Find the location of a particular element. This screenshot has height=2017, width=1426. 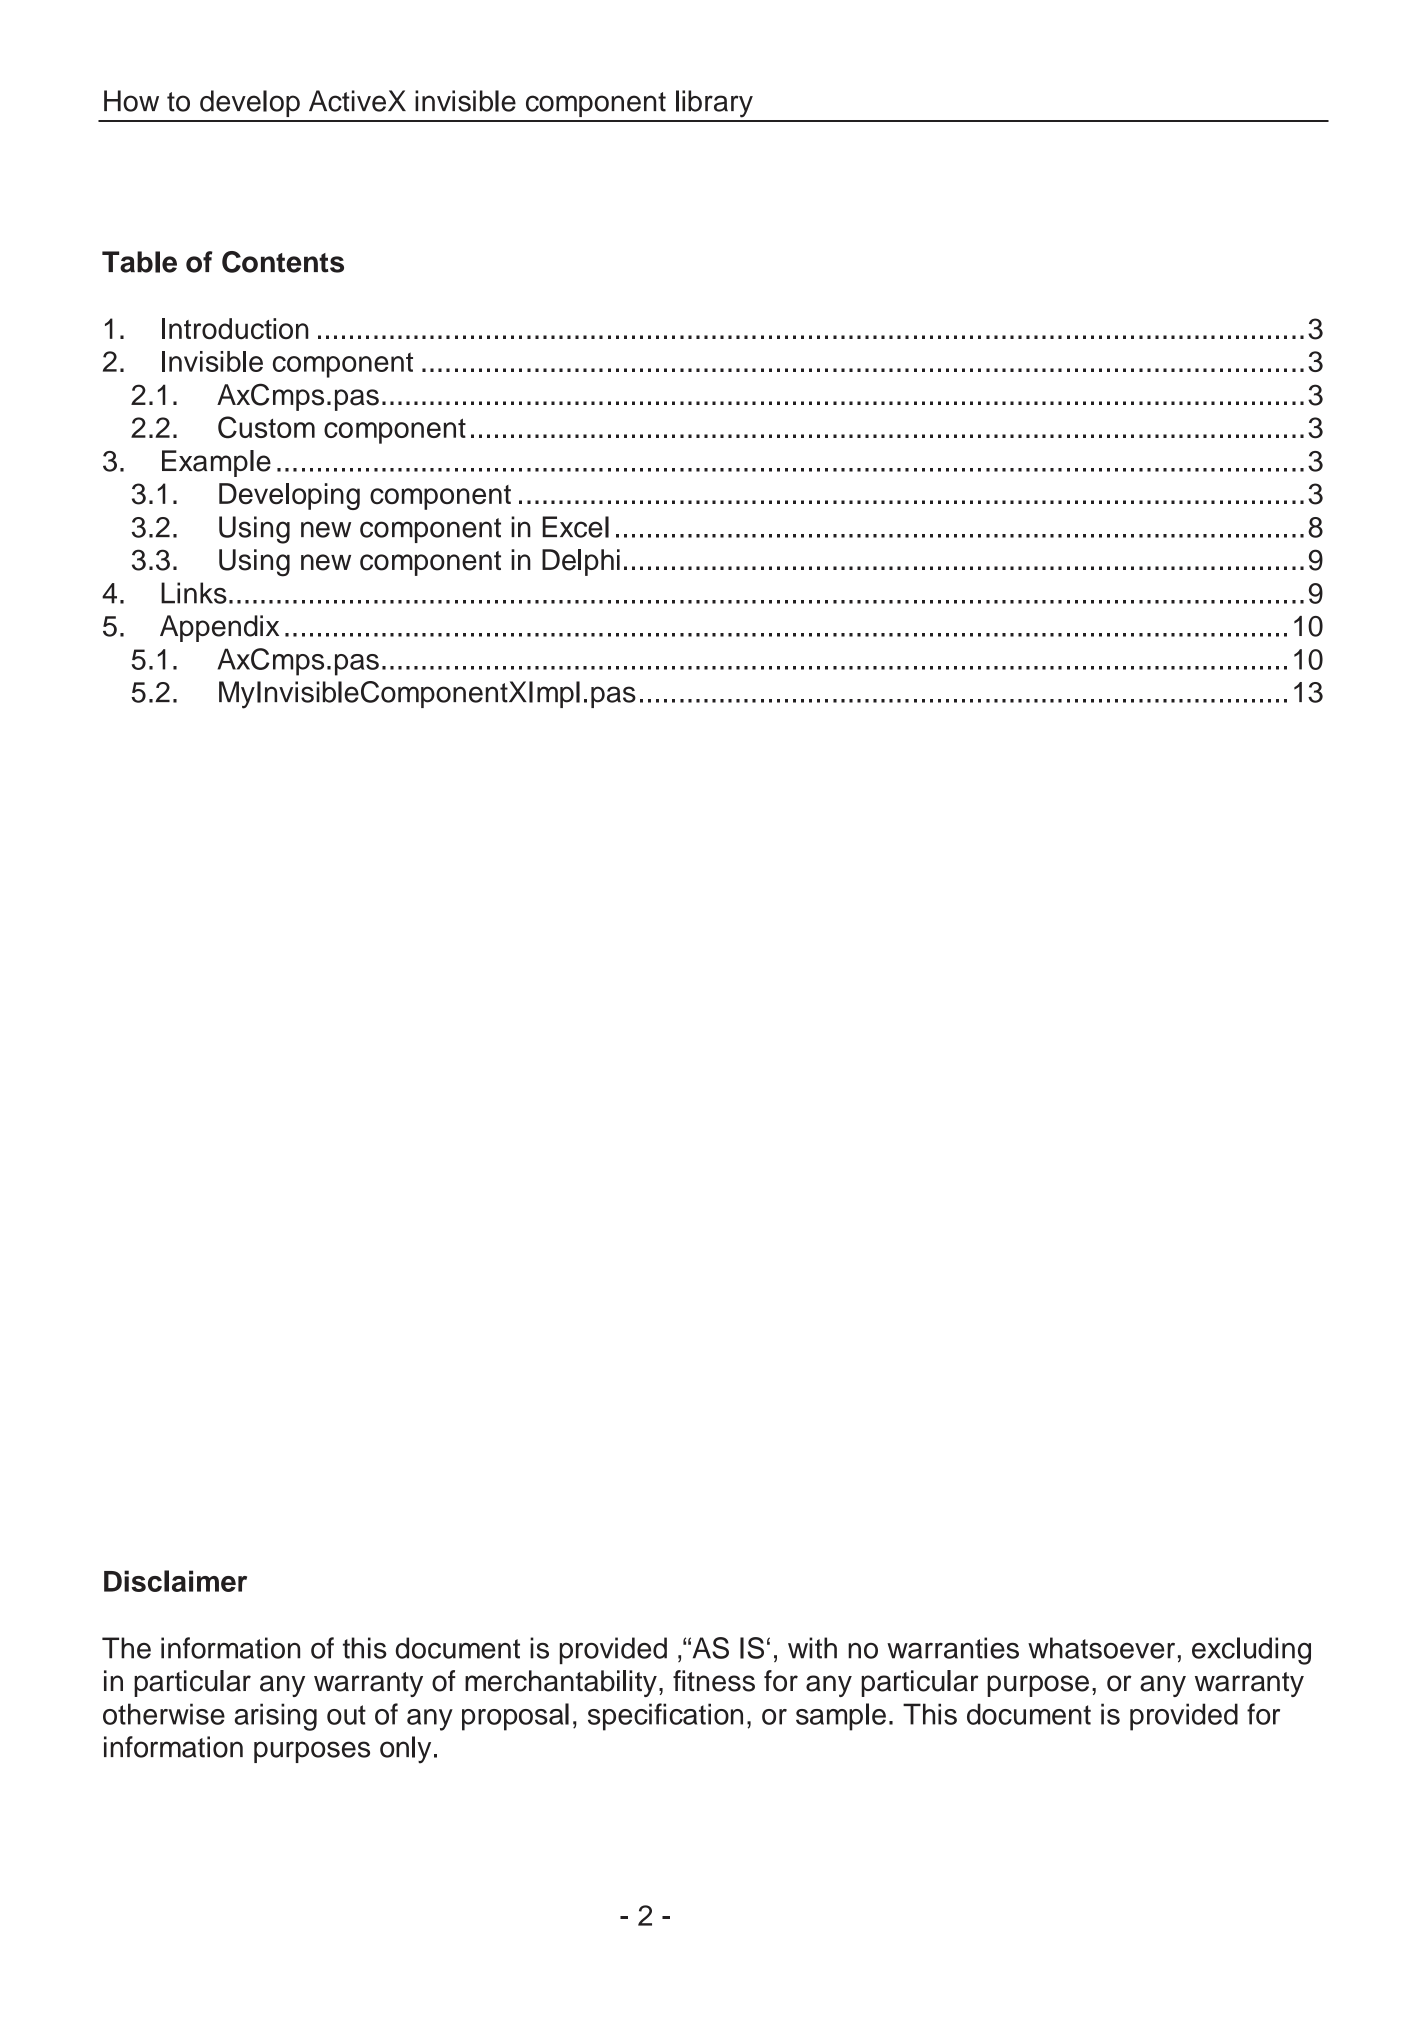

fitness is located at coordinates (714, 1681).
